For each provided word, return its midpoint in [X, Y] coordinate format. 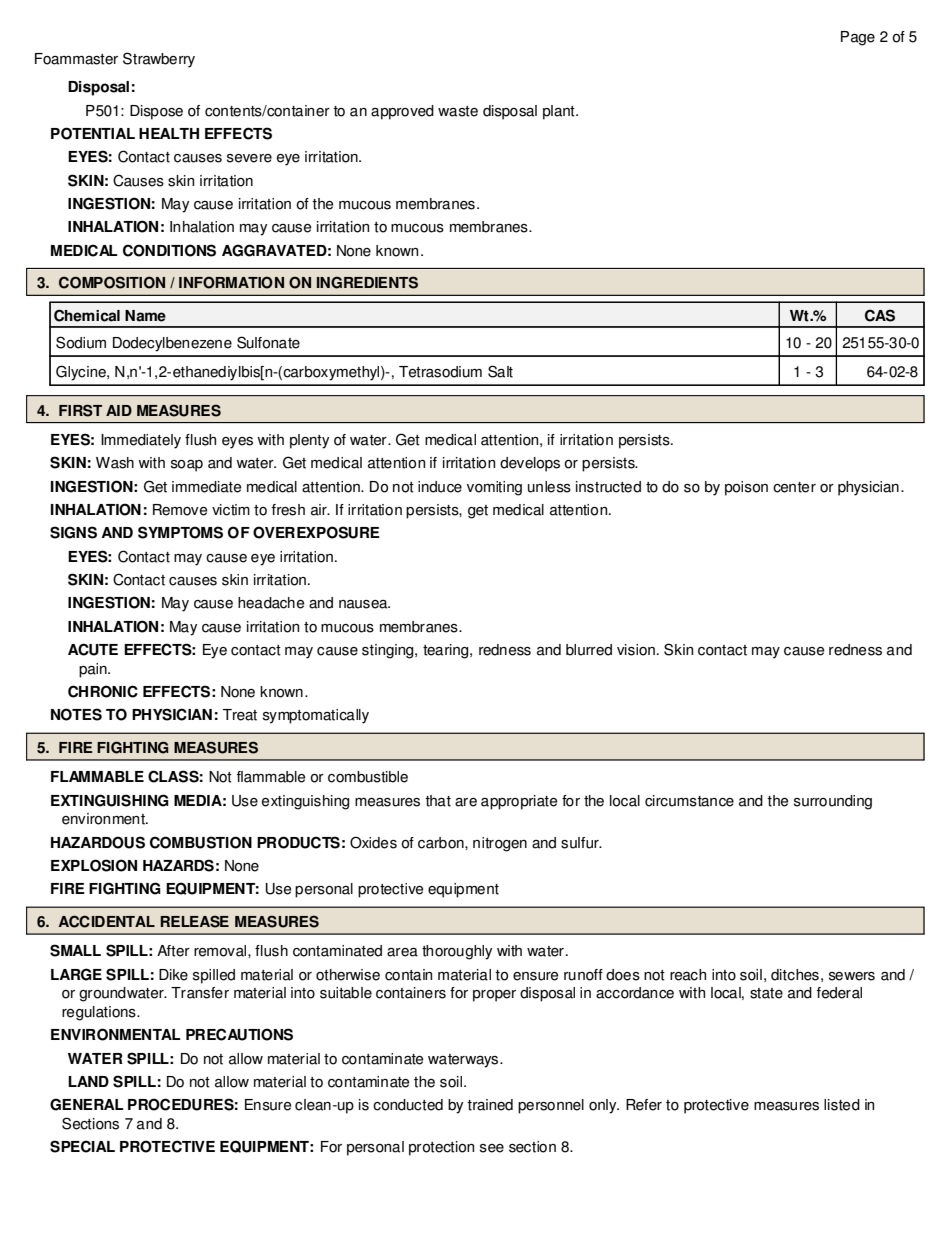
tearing [447, 651]
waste [458, 111]
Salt [500, 371]
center [794, 487]
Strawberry [159, 60]
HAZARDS [178, 865]
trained [490, 1105]
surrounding [833, 802]
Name [145, 316]
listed [842, 1105]
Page [858, 38]
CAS [880, 315]
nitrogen [500, 844]
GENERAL [87, 1104]
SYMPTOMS [180, 532]
